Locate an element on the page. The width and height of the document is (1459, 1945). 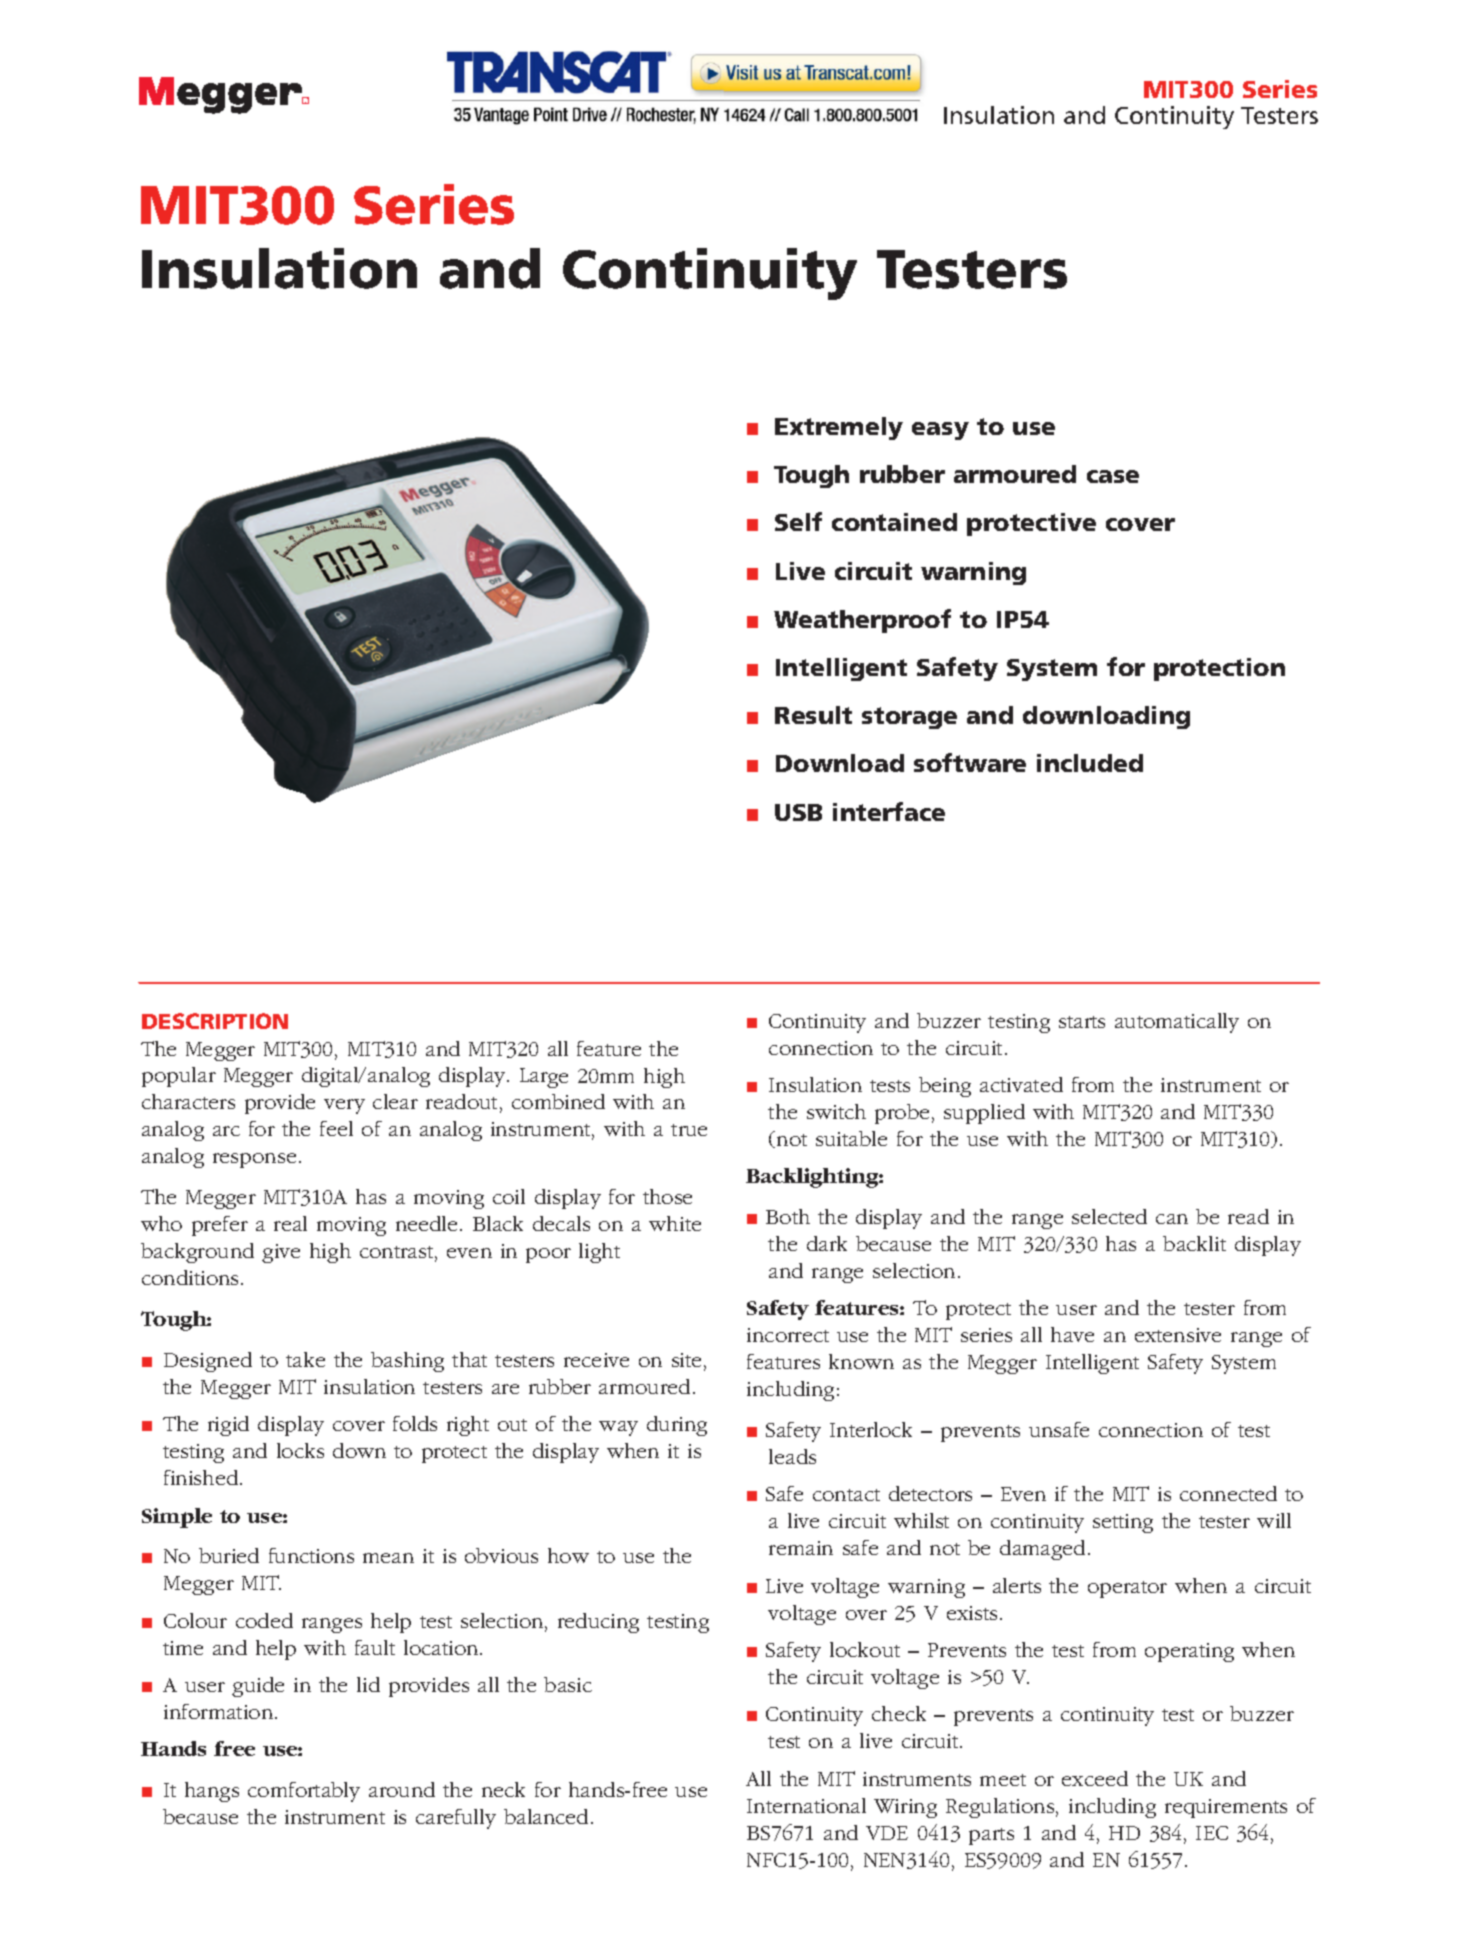
exceed is located at coordinates (1095, 1778).
